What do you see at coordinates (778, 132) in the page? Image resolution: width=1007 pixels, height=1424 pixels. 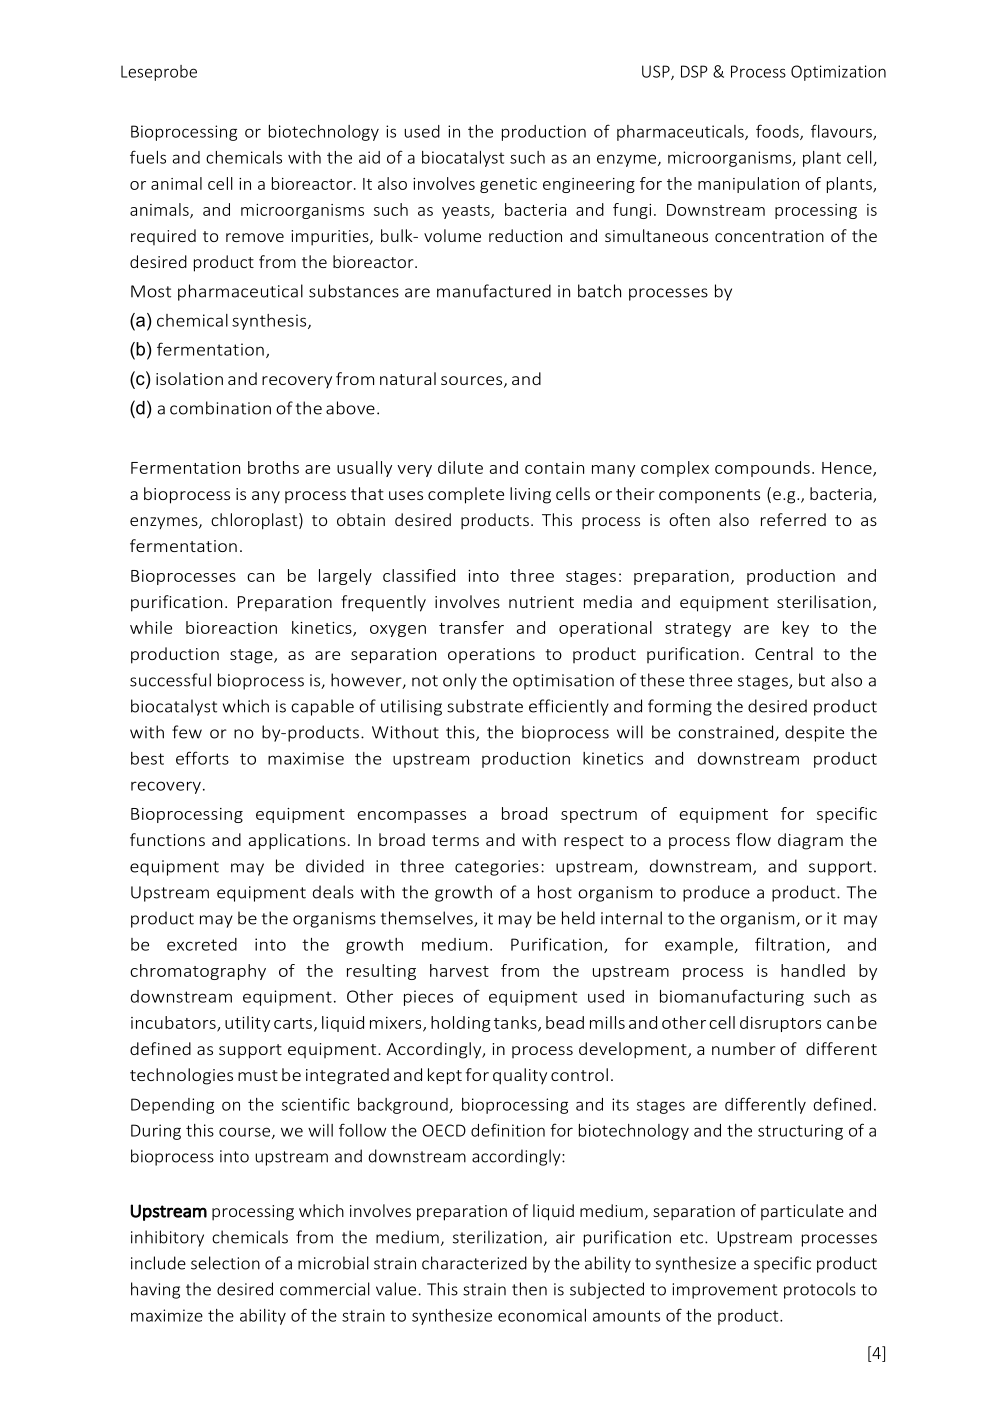 I see `foods` at bounding box center [778, 132].
